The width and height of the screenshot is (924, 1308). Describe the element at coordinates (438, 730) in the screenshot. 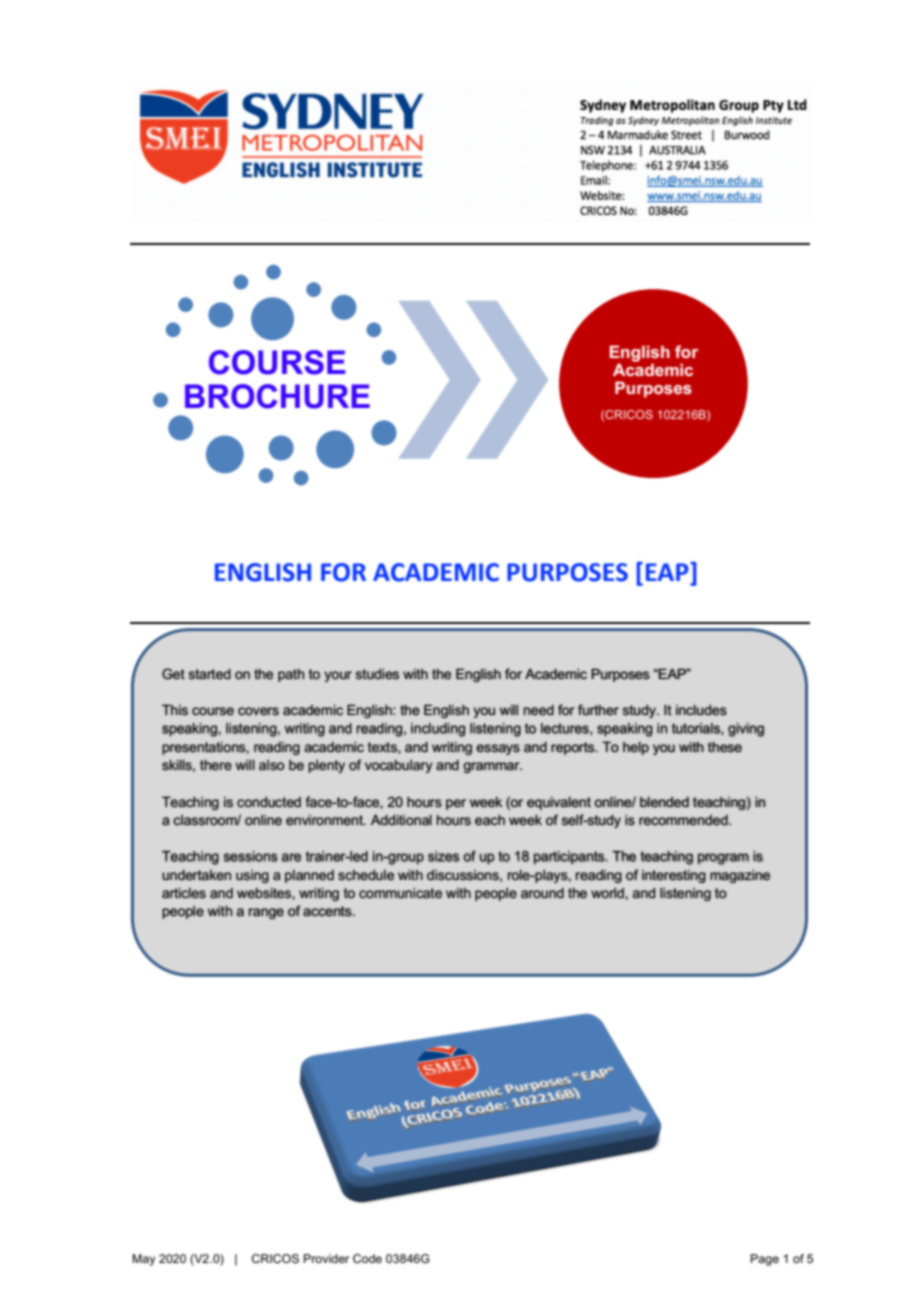

I see `including` at that location.
